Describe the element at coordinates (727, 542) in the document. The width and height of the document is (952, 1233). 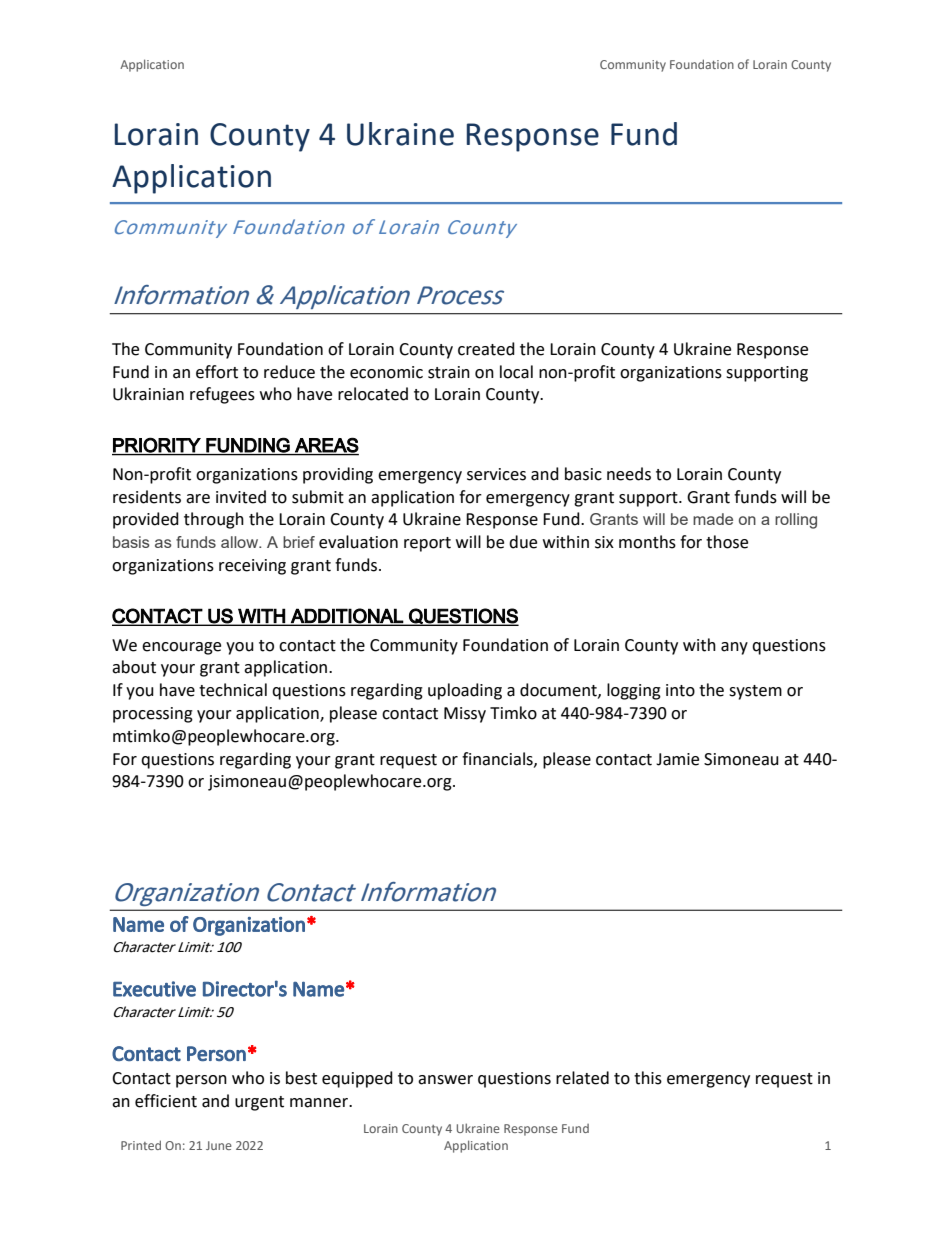
I see `those` at that location.
